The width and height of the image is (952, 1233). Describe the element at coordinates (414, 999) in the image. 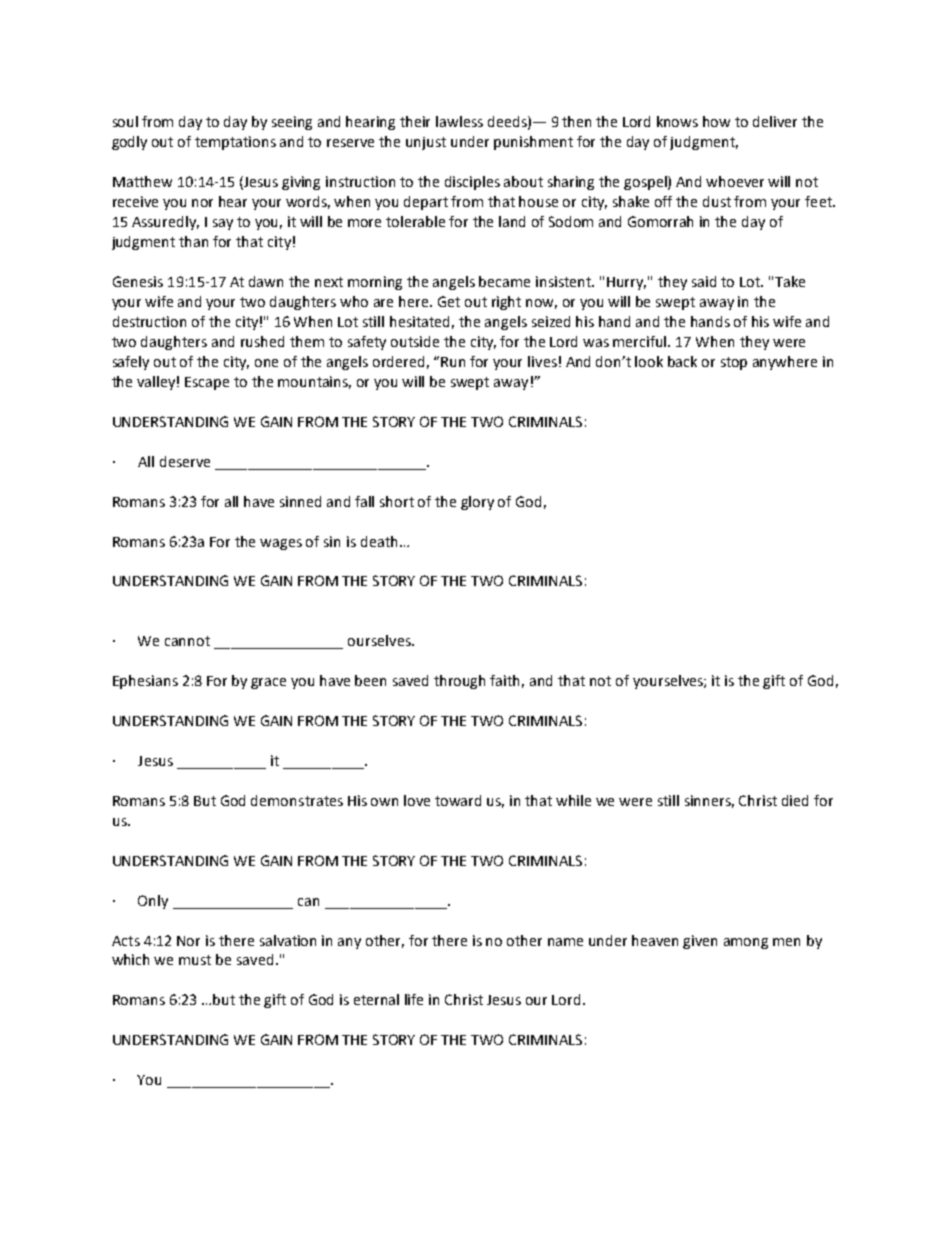

I see `life` at that location.
